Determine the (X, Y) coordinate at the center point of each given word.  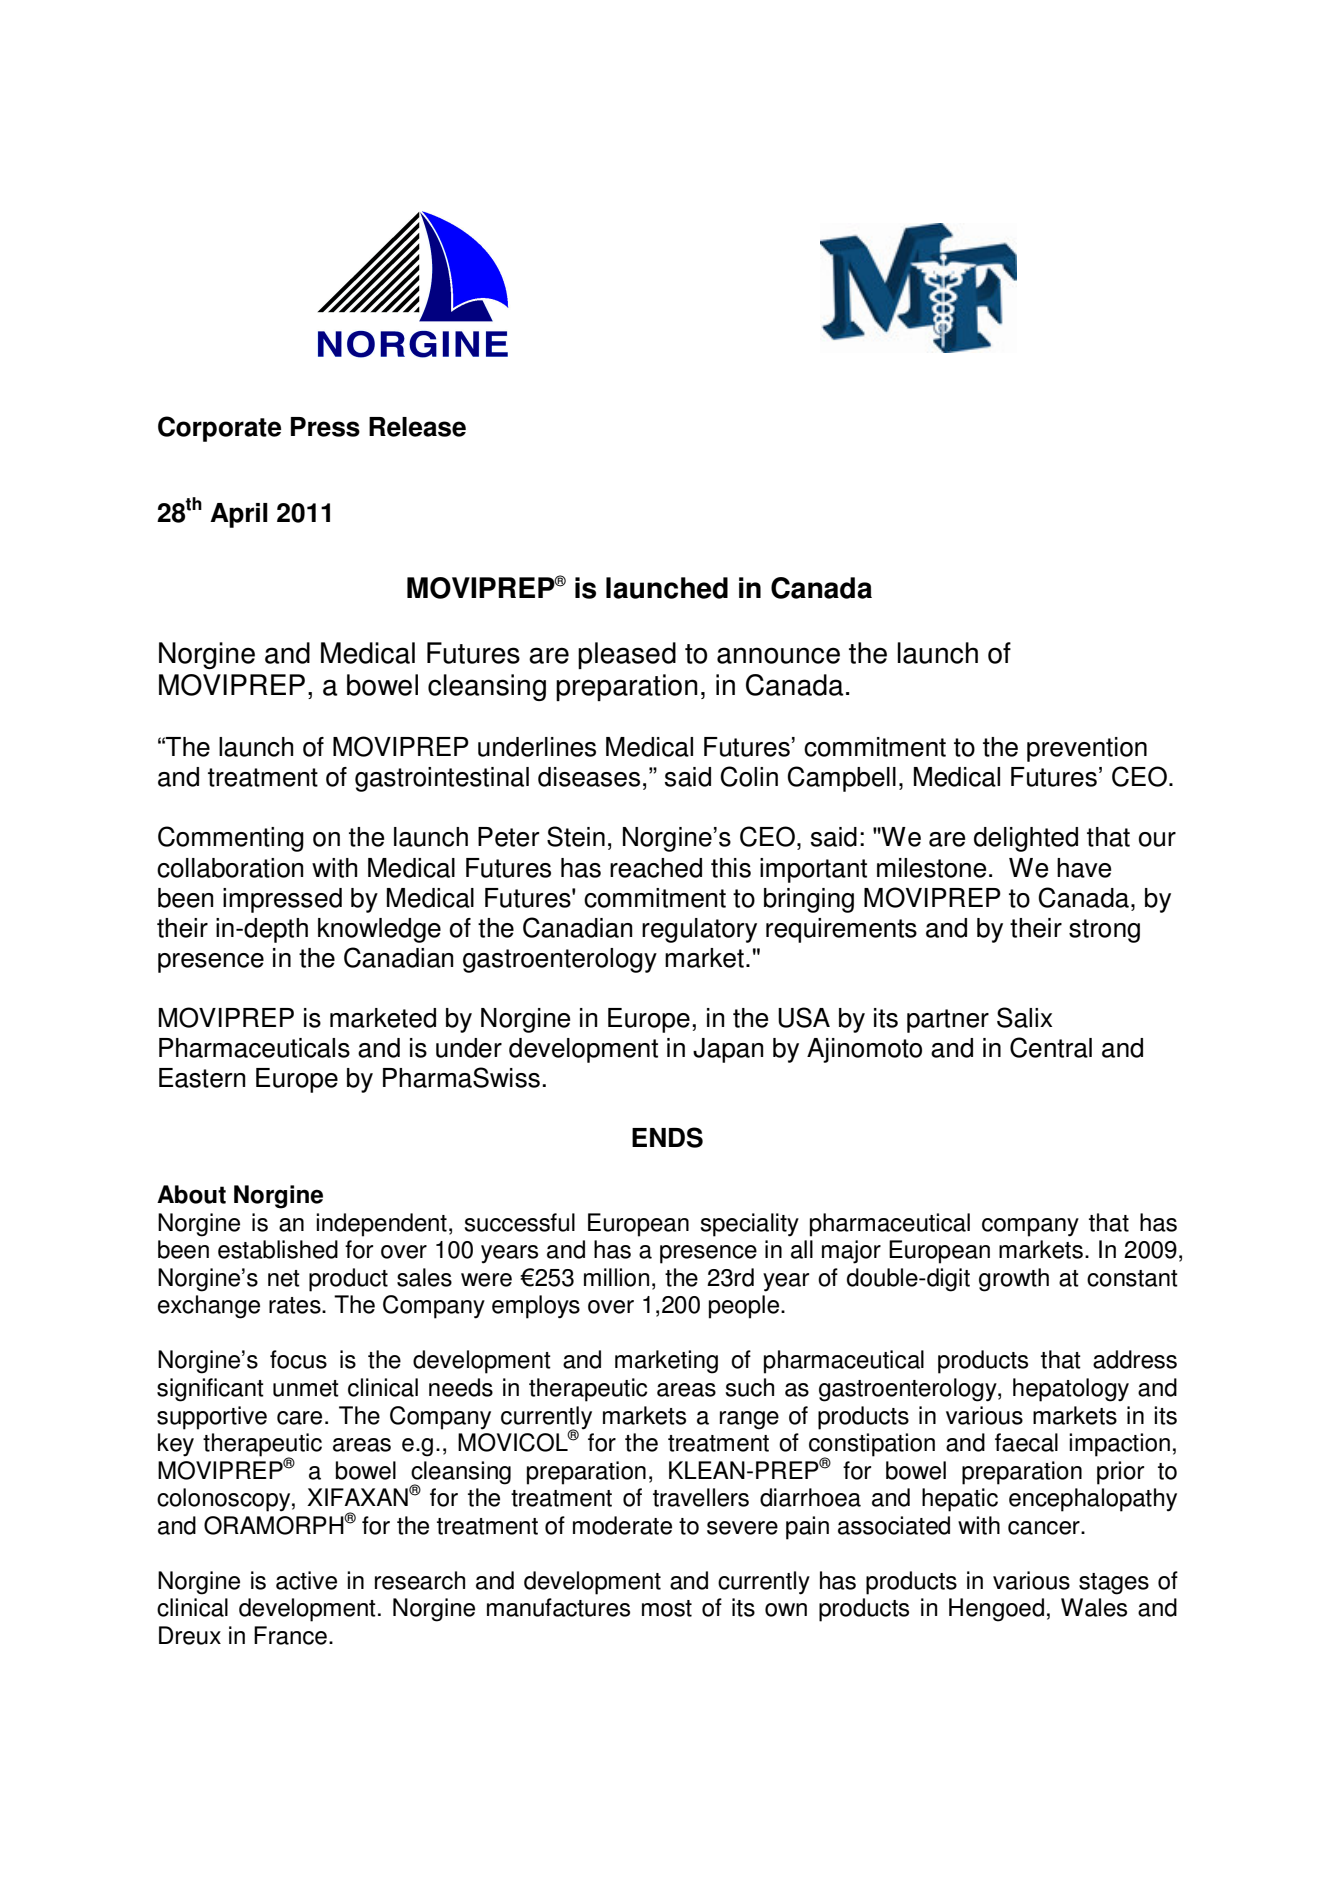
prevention (1087, 749)
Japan (728, 1050)
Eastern (202, 1078)
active (306, 1580)
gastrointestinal (442, 779)
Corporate (219, 429)
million (616, 1277)
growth (1014, 1280)
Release (417, 427)
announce (778, 655)
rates (296, 1305)
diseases (589, 777)
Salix (1024, 1017)
